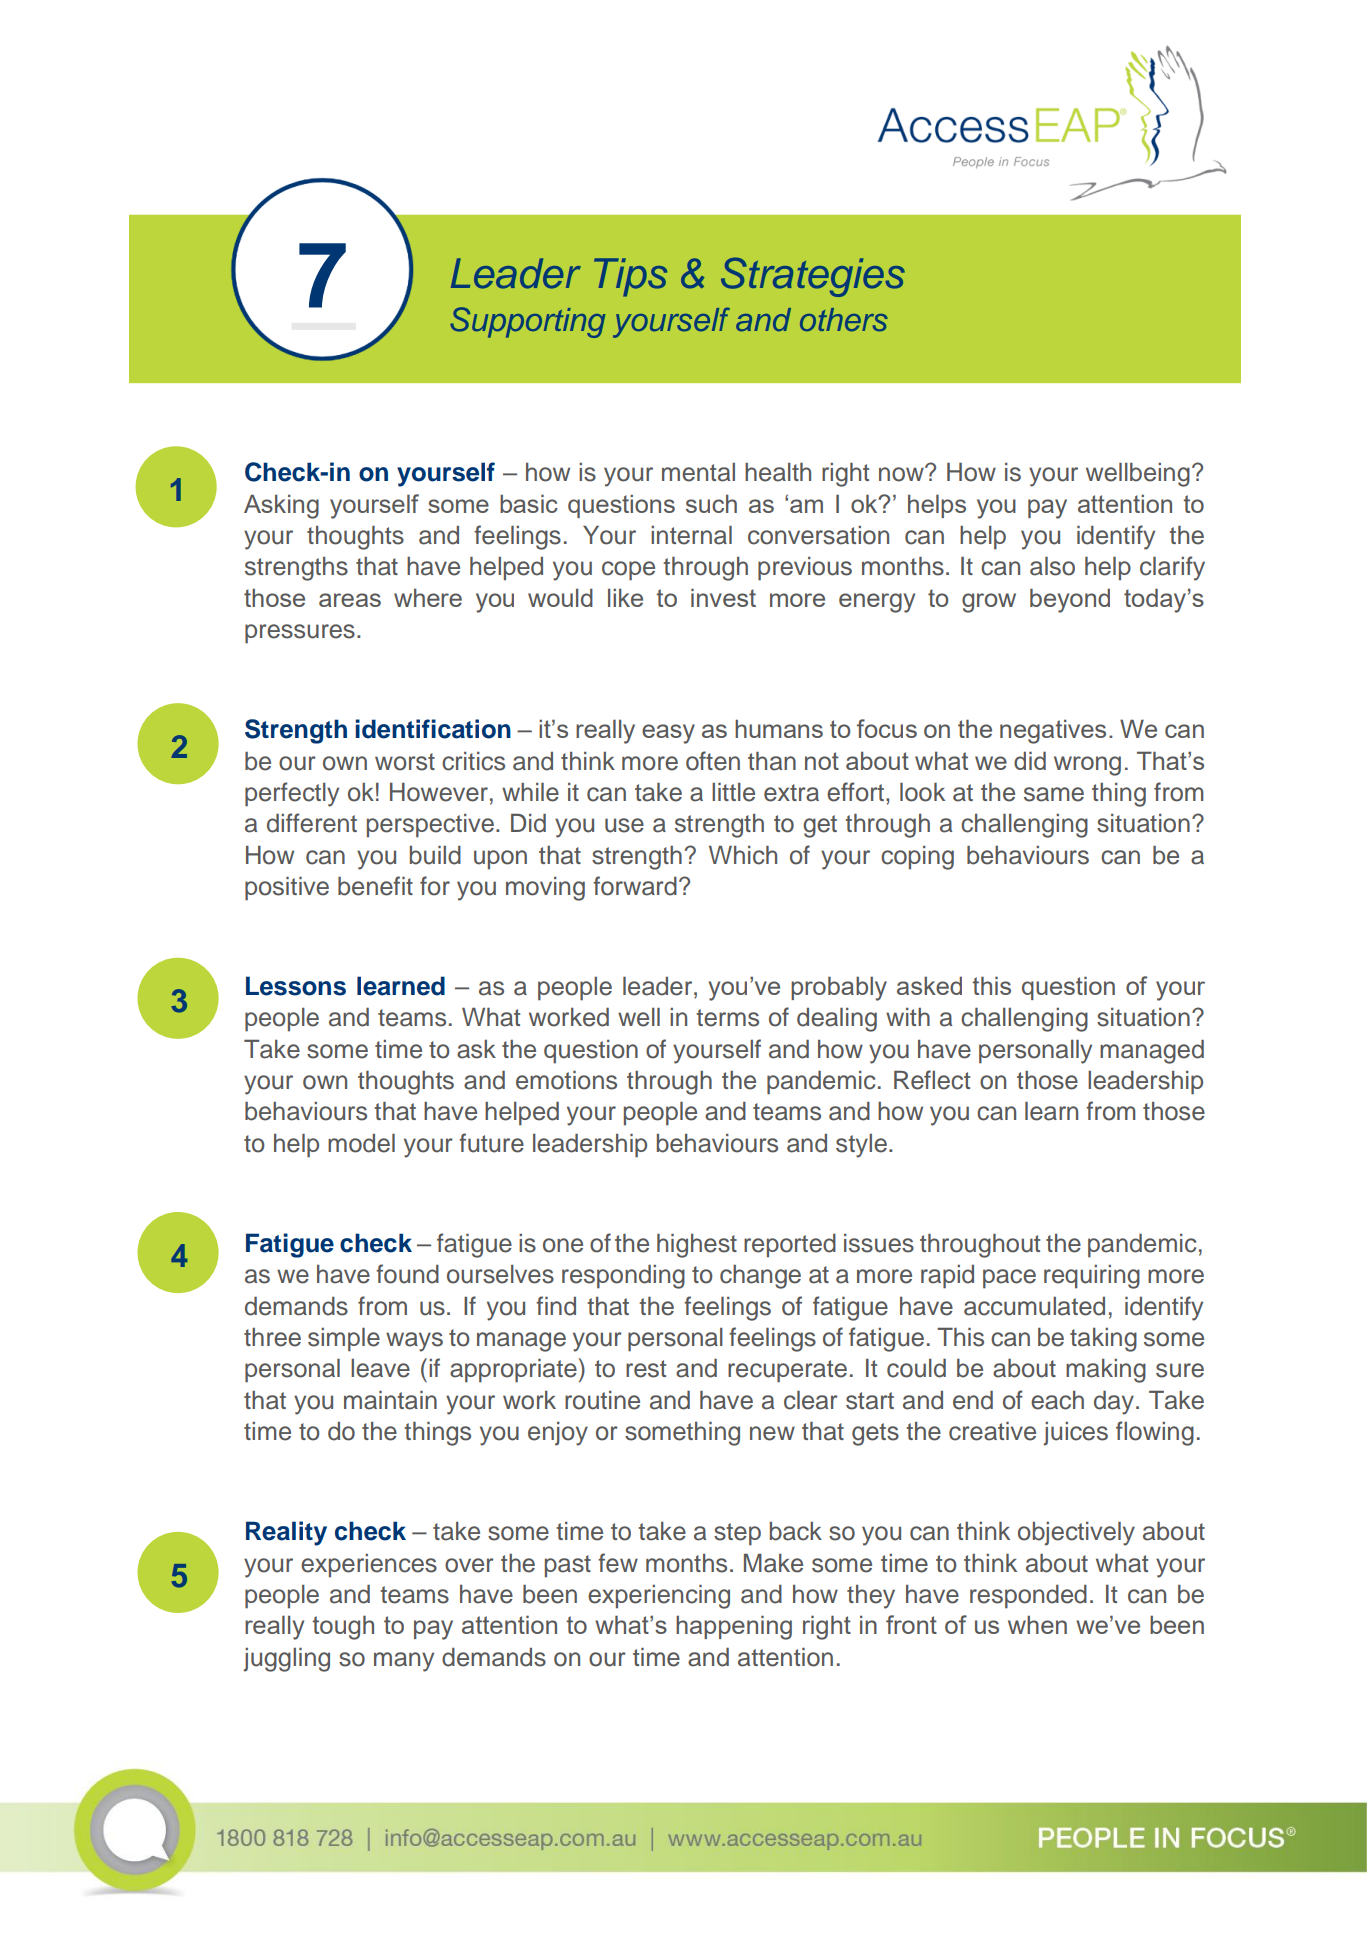 Image resolution: width=1371 pixels, height=1938 pixels. Describe the element at coordinates (697, 1246) in the document. I see `highest` at that location.
